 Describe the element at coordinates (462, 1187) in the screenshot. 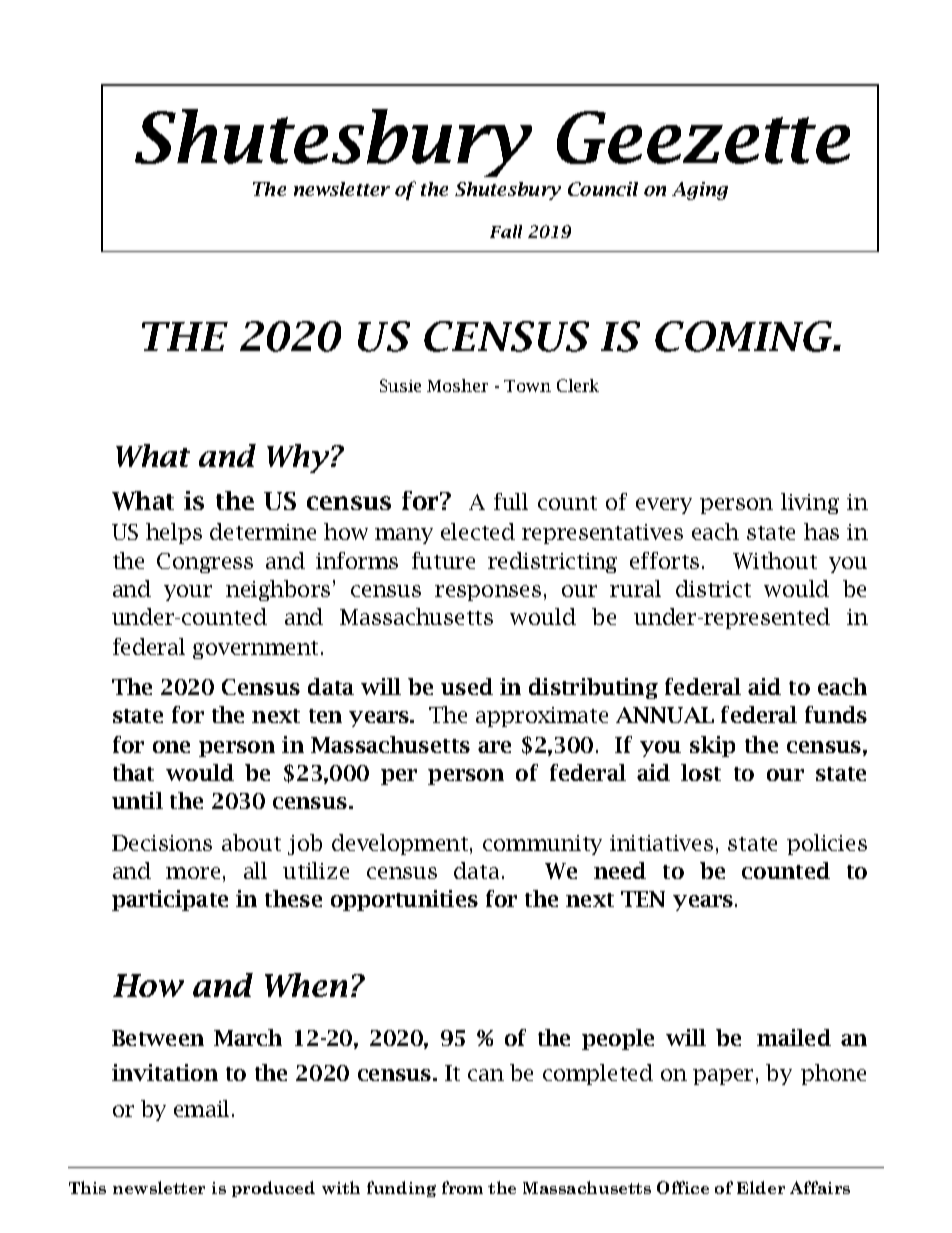

I see `from` at that location.
